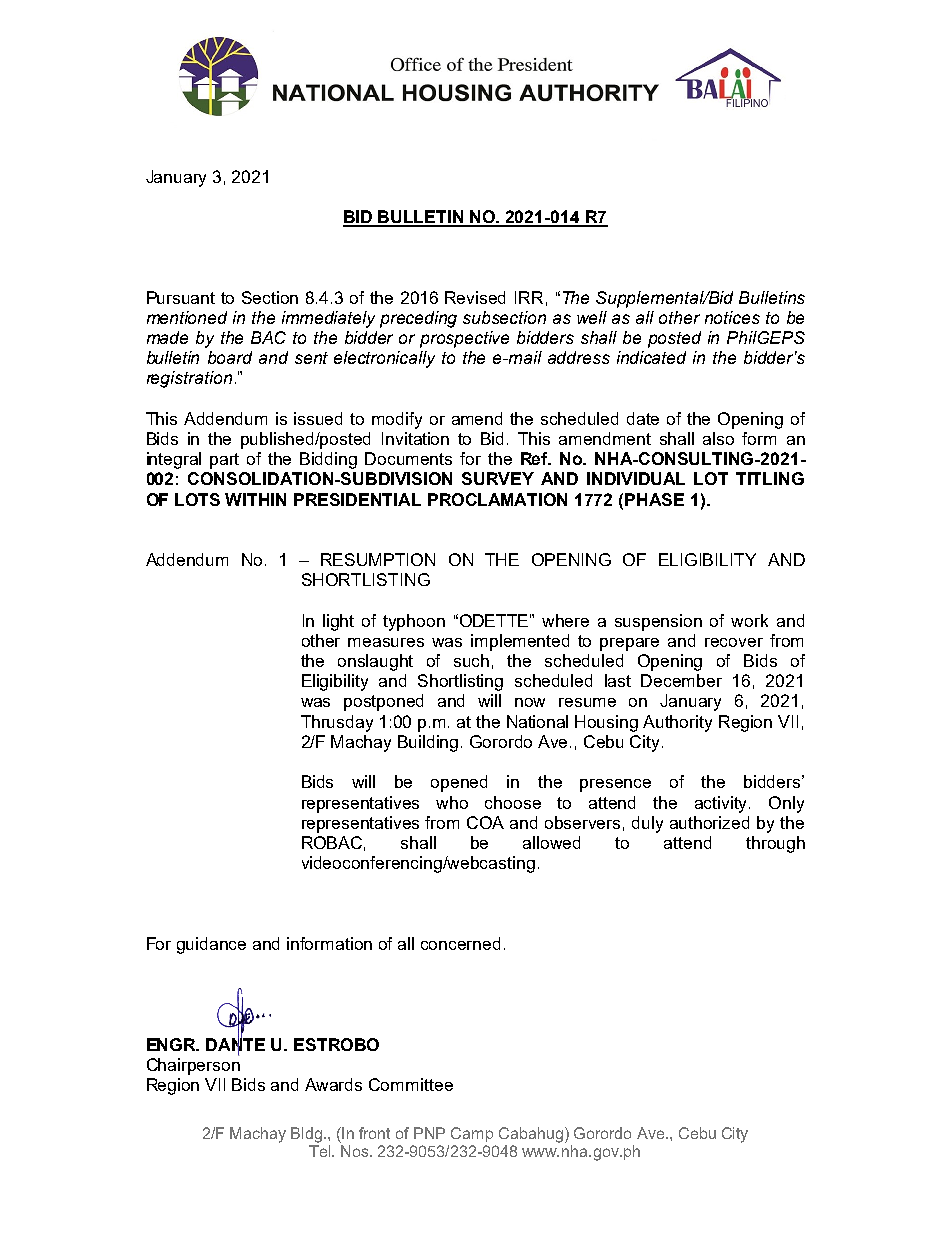 The image size is (952, 1233). I want to click on notices, so click(732, 317).
